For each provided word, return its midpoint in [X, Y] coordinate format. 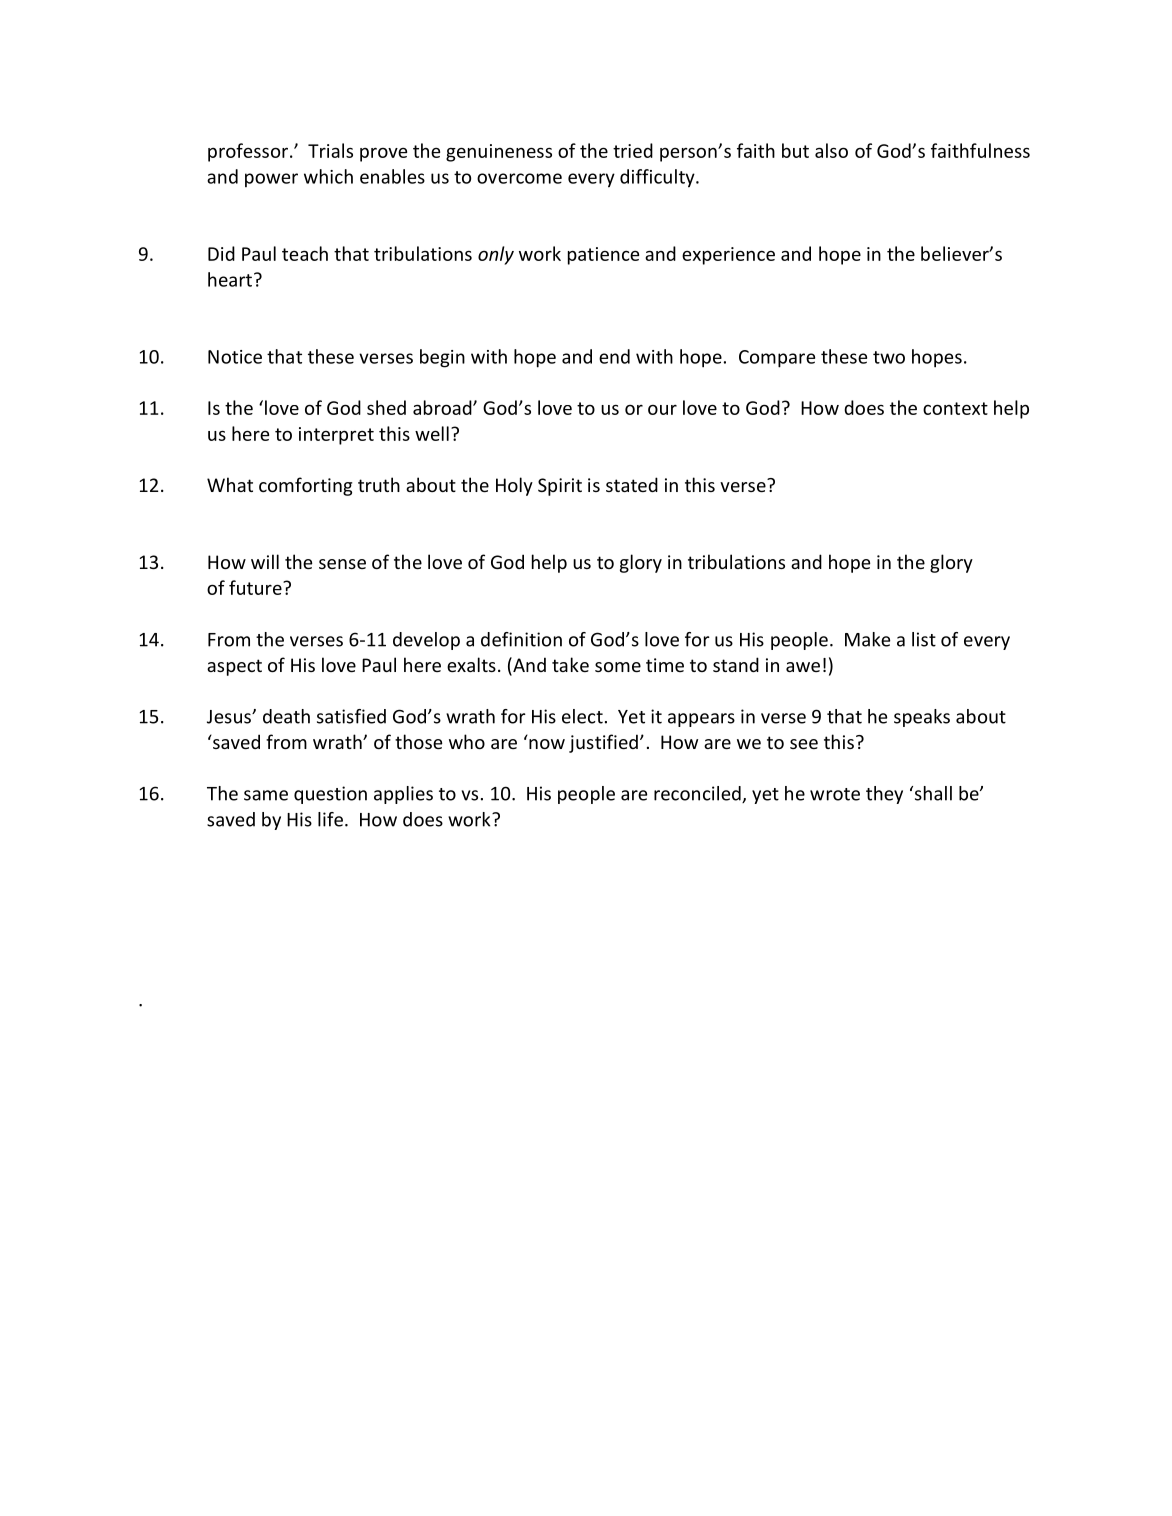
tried [633, 150]
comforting [305, 486]
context [955, 408]
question [330, 795]
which [328, 176]
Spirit [560, 487]
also [831, 150]
